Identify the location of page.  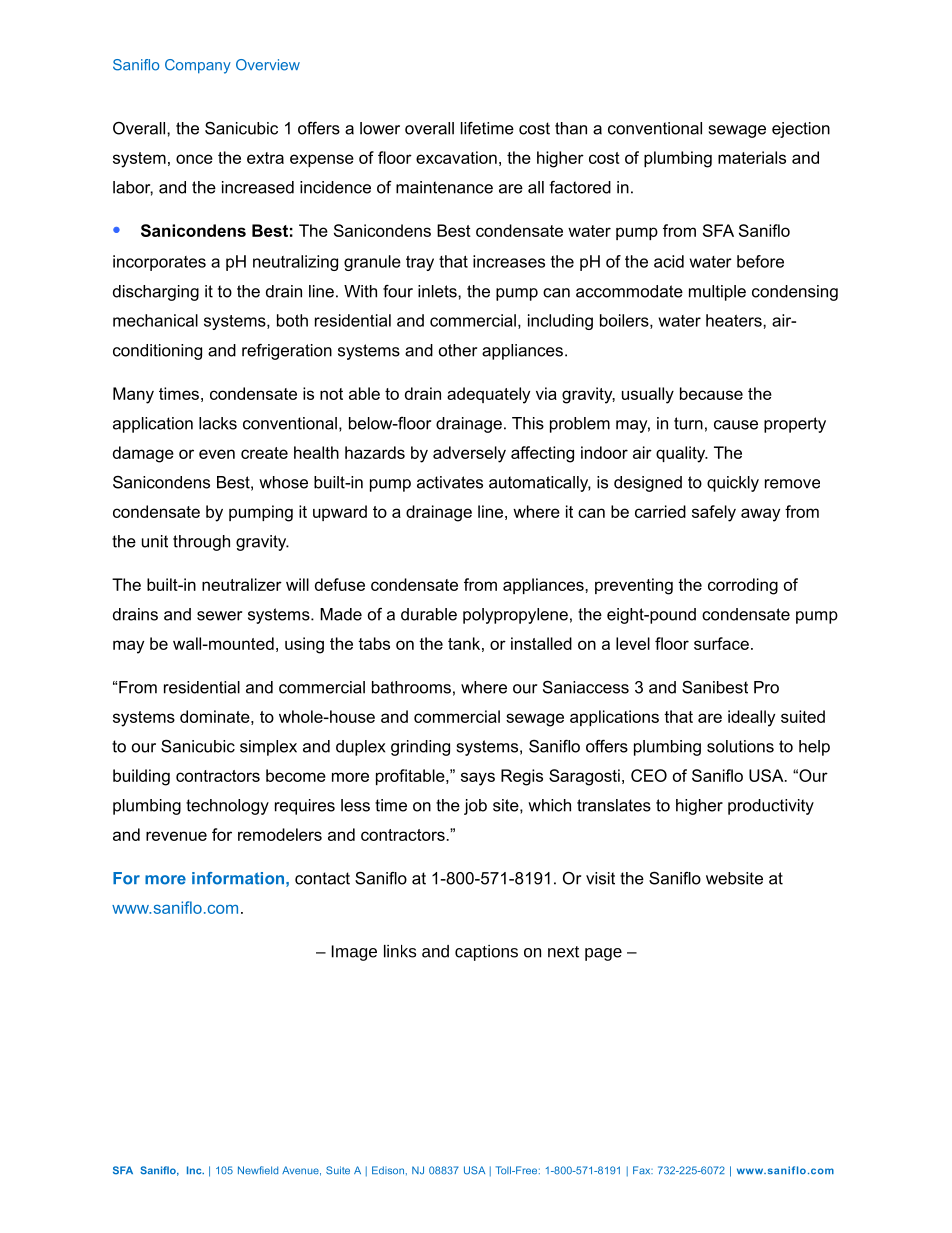
(603, 954).
